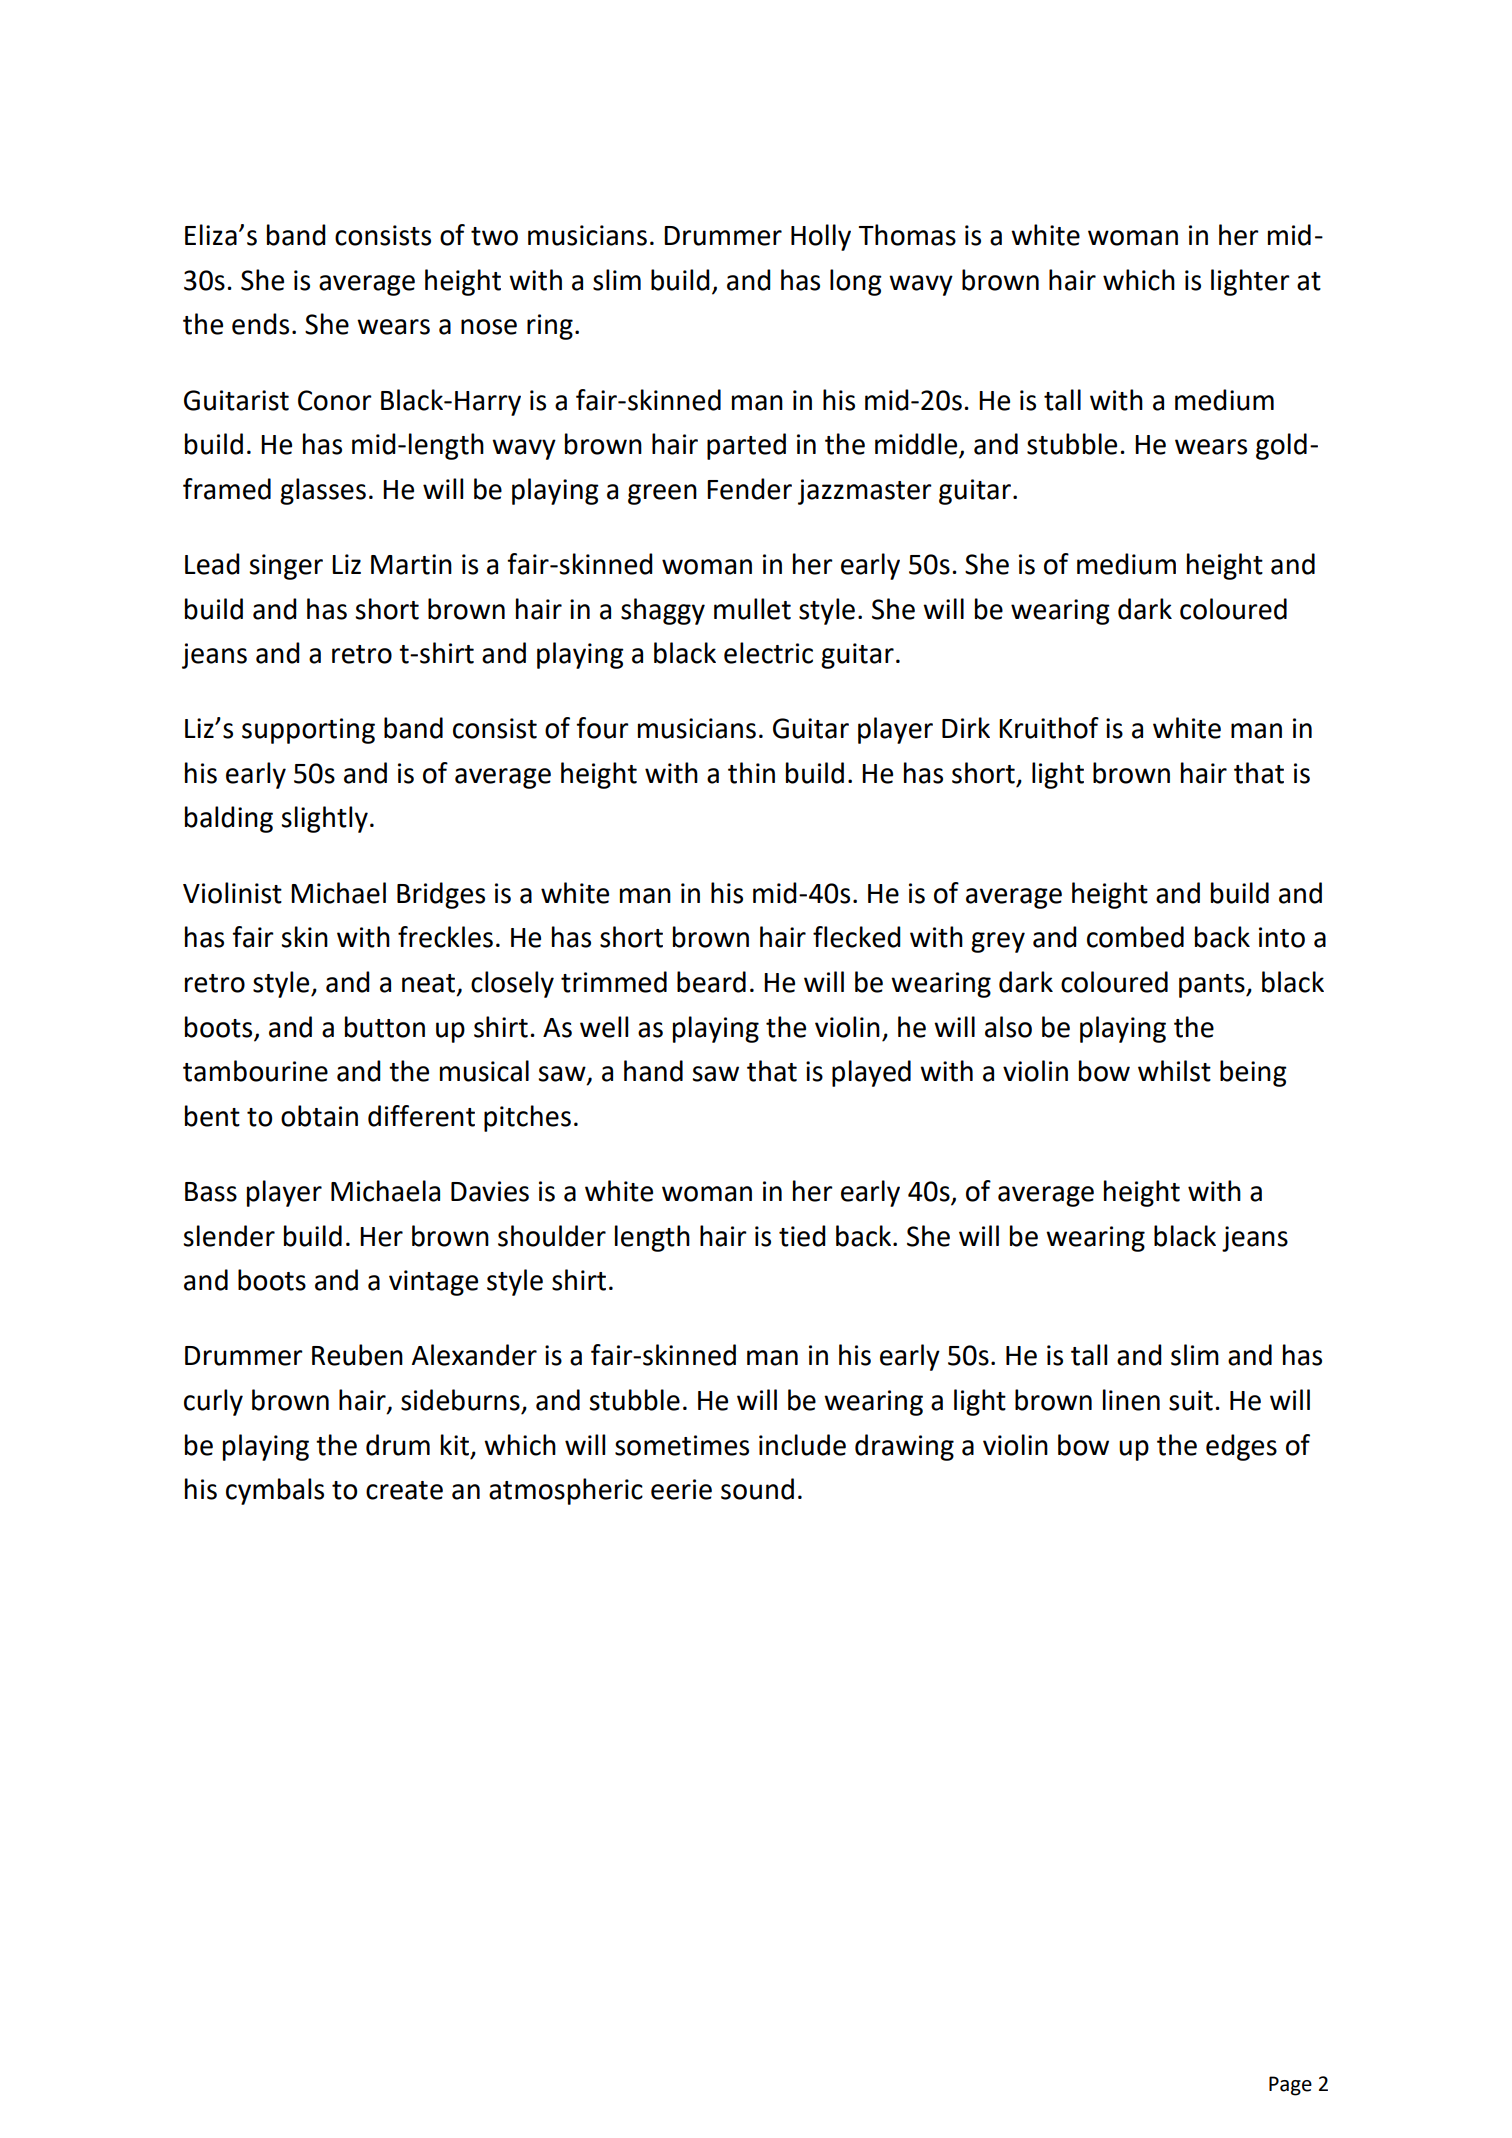 The width and height of the screenshot is (1512, 2138). Describe the element at coordinates (1290, 2086) in the screenshot. I see `Page` at that location.
